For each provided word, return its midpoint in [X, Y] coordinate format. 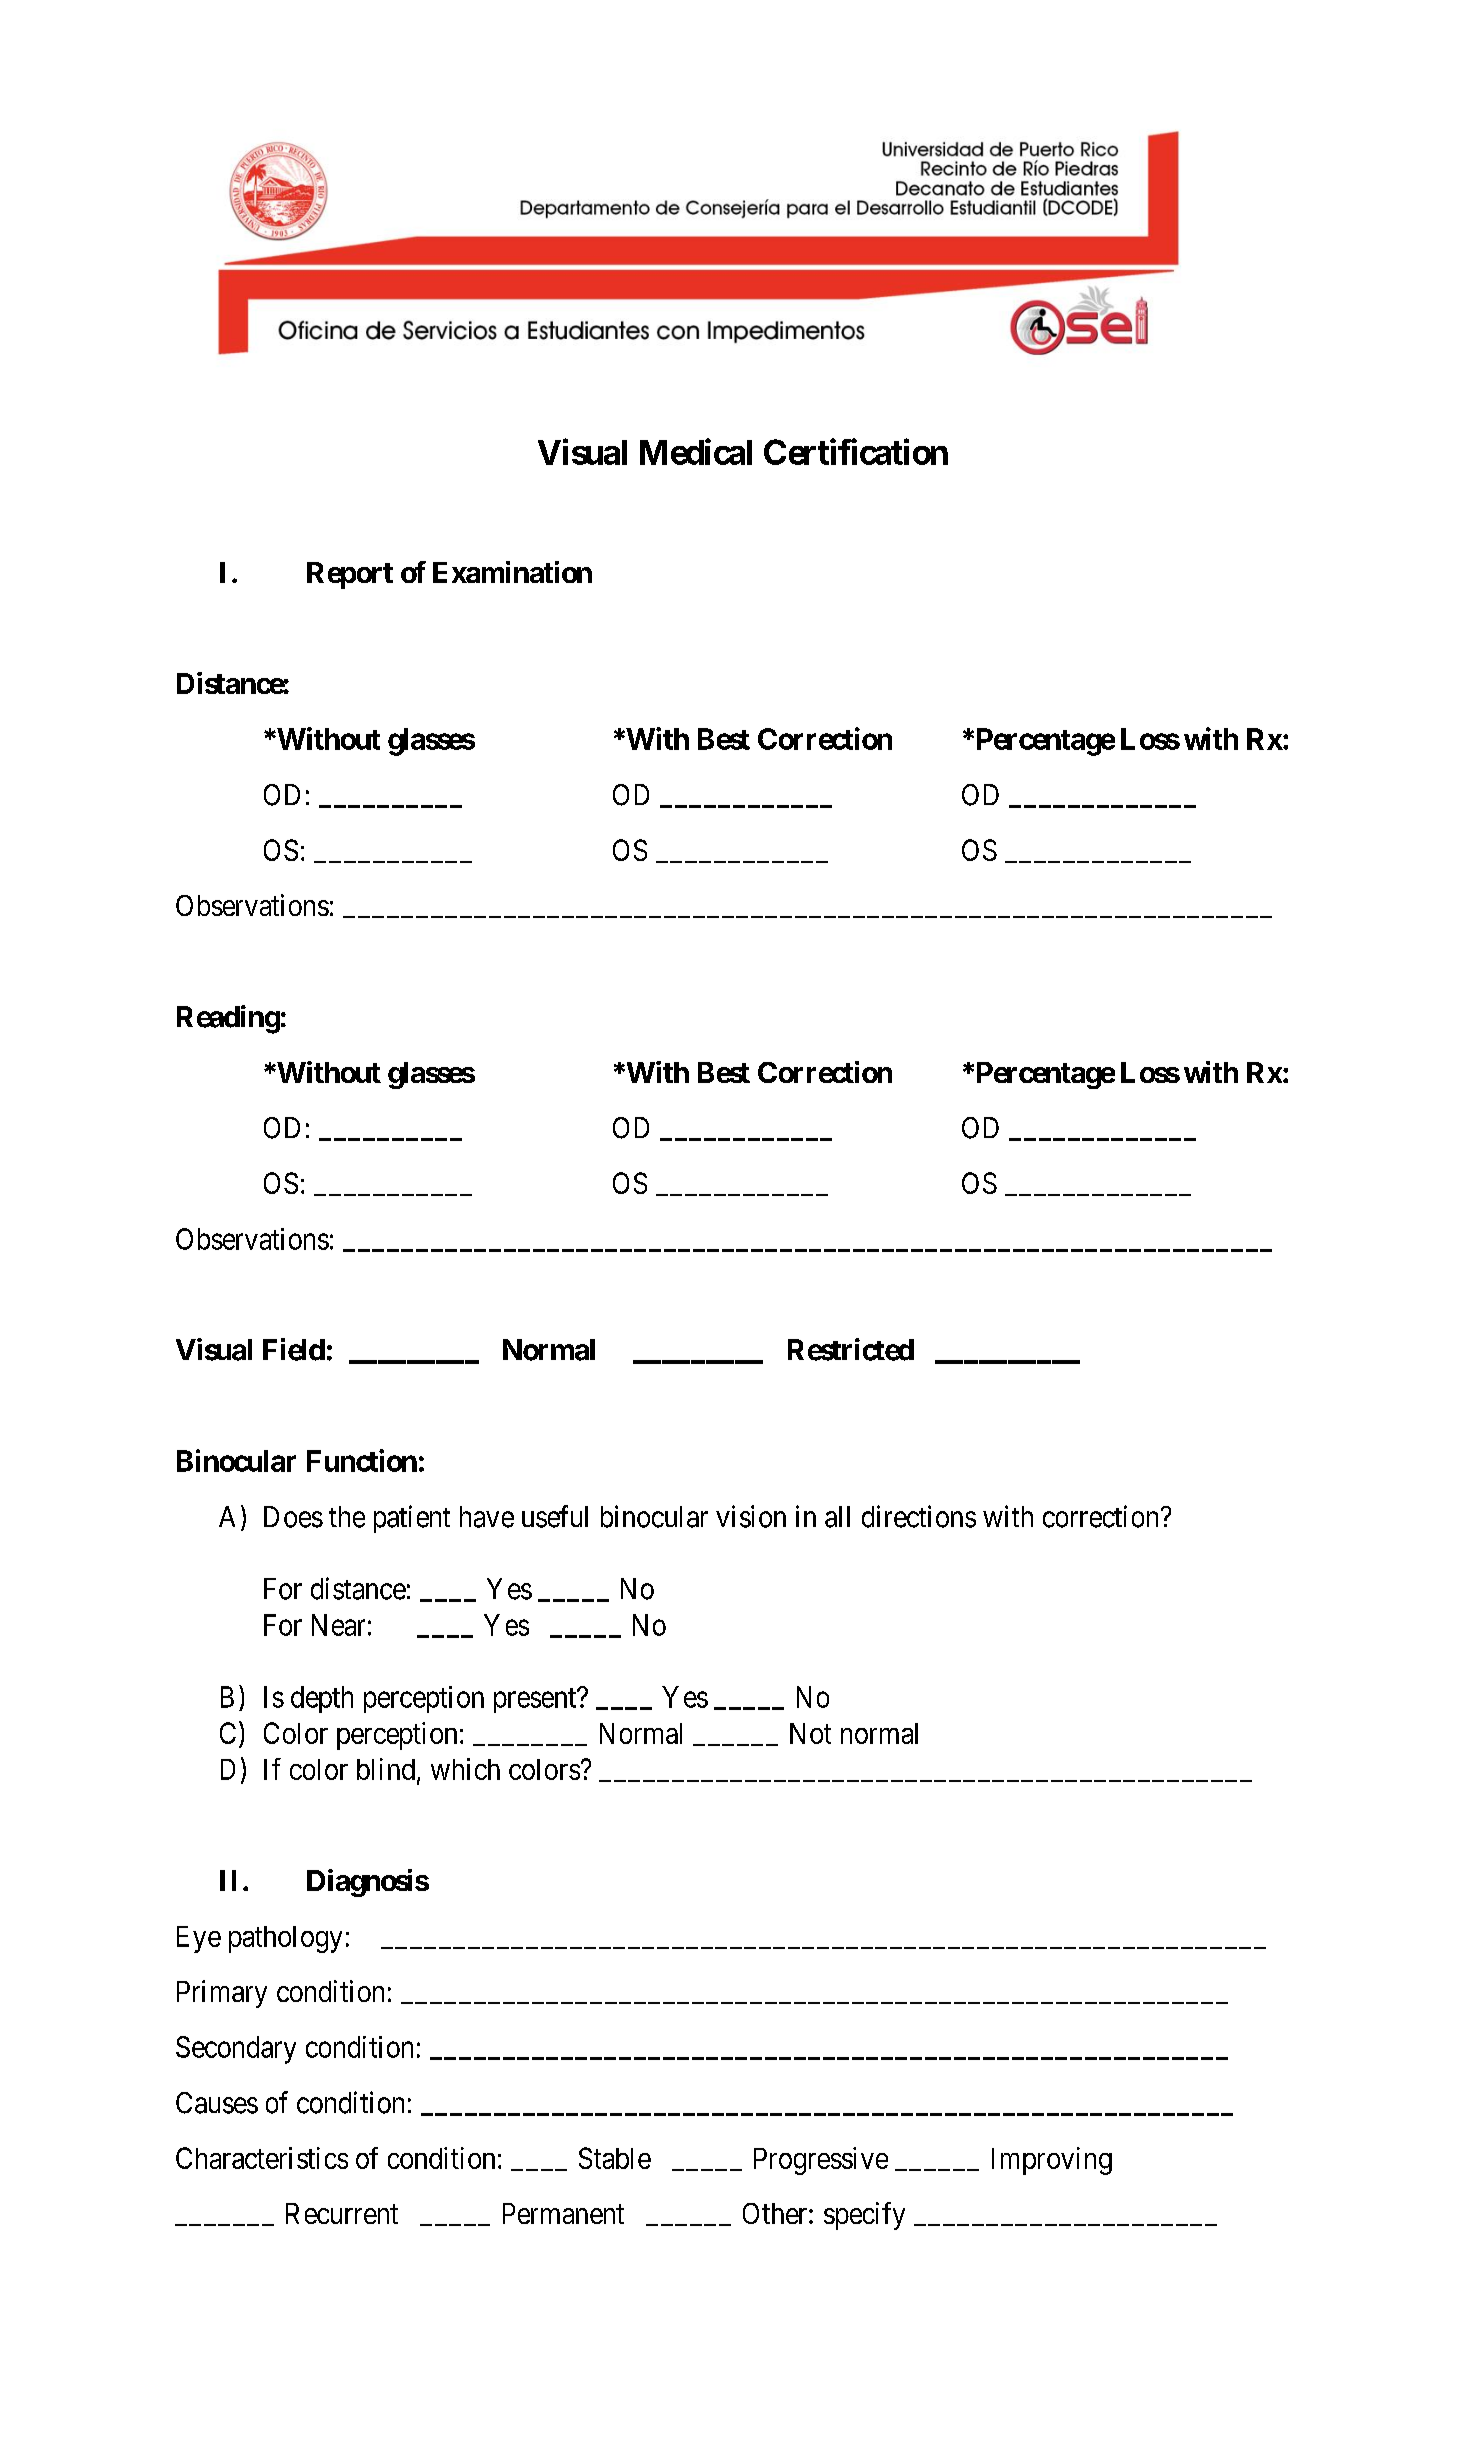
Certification [856, 452]
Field [294, 1349]
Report [350, 575]
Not [810, 1733]
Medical [696, 452]
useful [555, 1516]
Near [338, 1625]
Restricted [851, 1349]
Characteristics [262, 2158]
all [837, 1517]
